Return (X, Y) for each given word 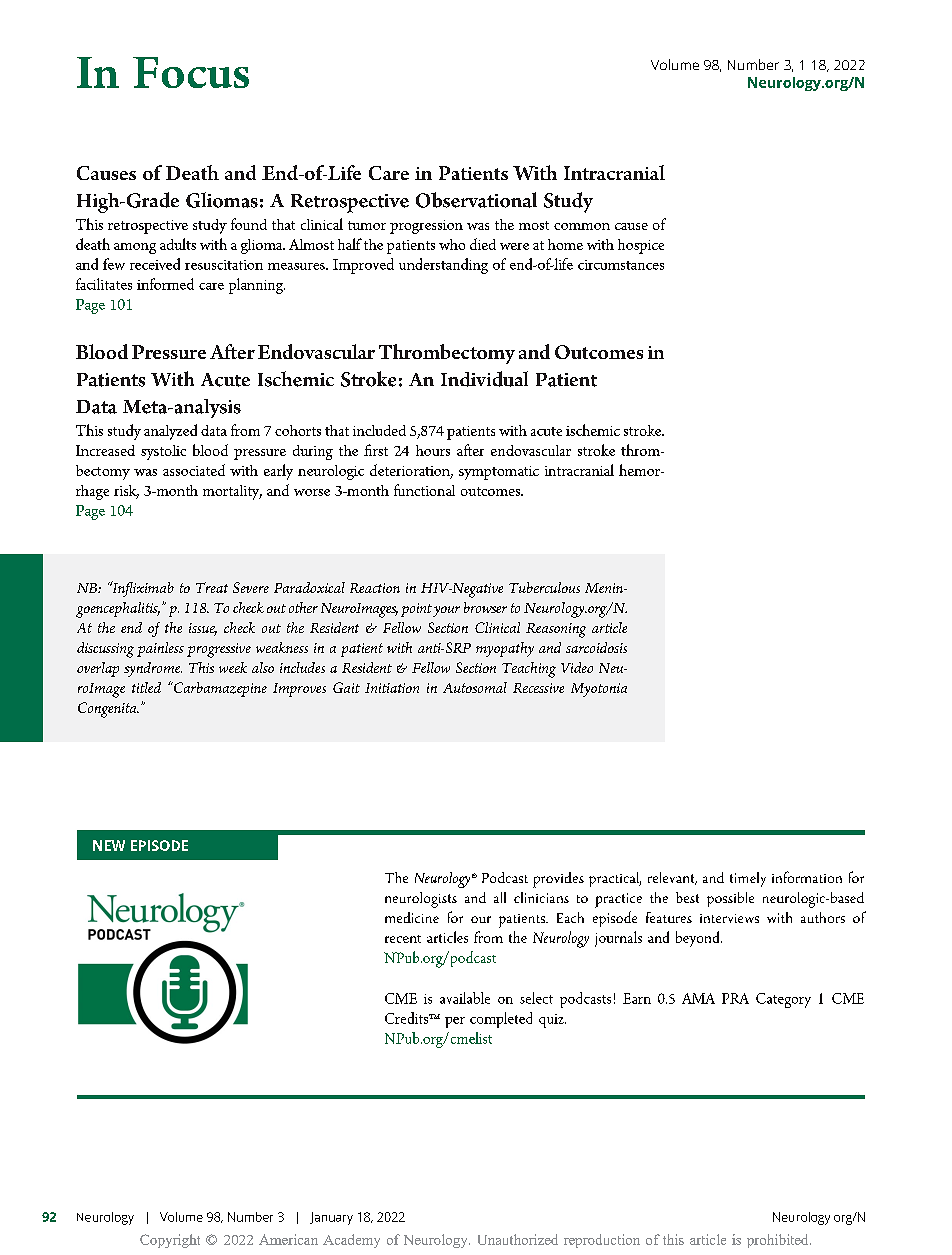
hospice (641, 246)
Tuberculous (544, 587)
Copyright (170, 1241)
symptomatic (499, 473)
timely (748, 879)
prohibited (779, 1241)
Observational (476, 200)
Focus (191, 72)
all (500, 897)
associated (194, 470)
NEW (109, 845)
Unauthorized (518, 1239)
